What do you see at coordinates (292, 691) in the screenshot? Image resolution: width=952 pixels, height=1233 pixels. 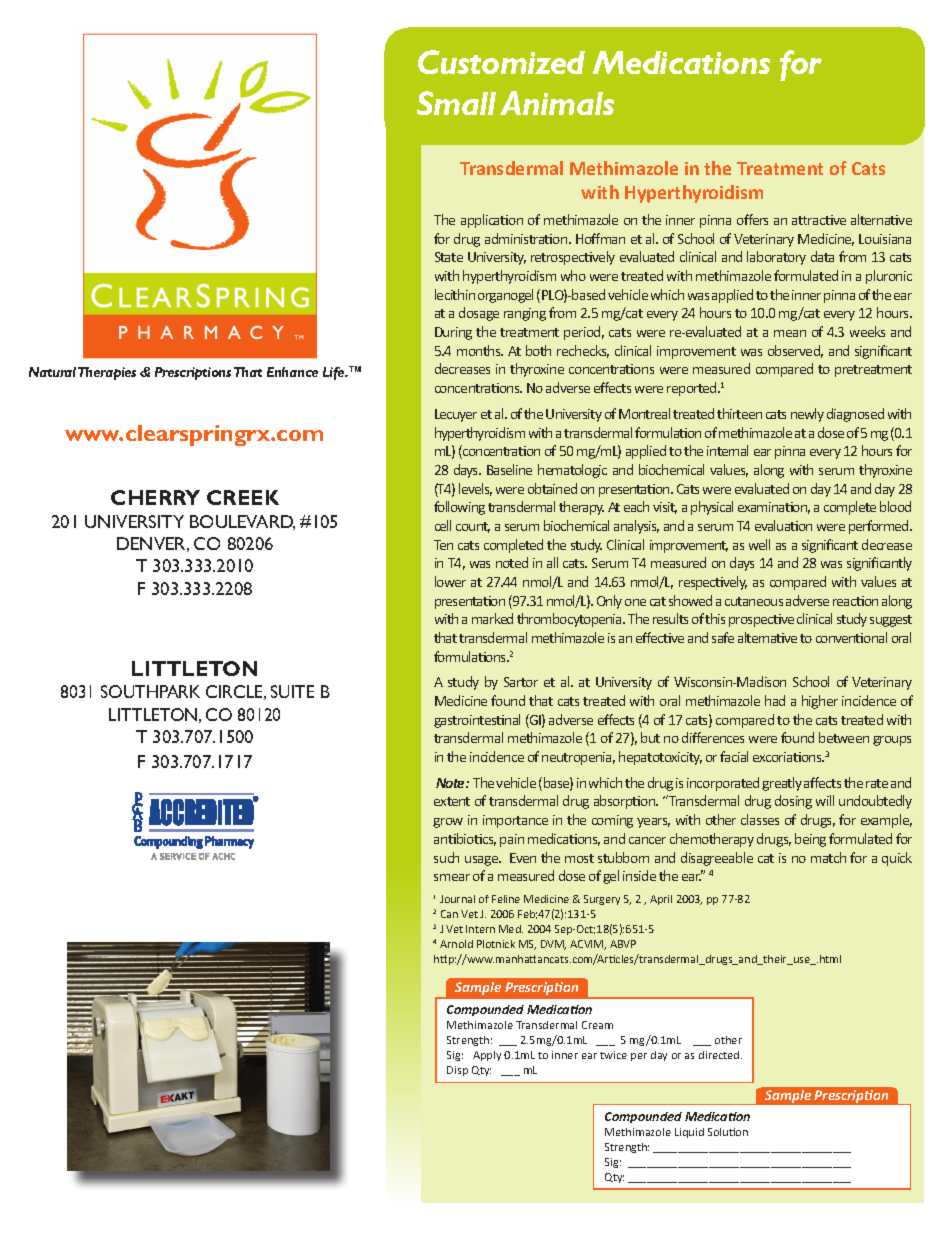 I see `SUITE` at bounding box center [292, 691].
